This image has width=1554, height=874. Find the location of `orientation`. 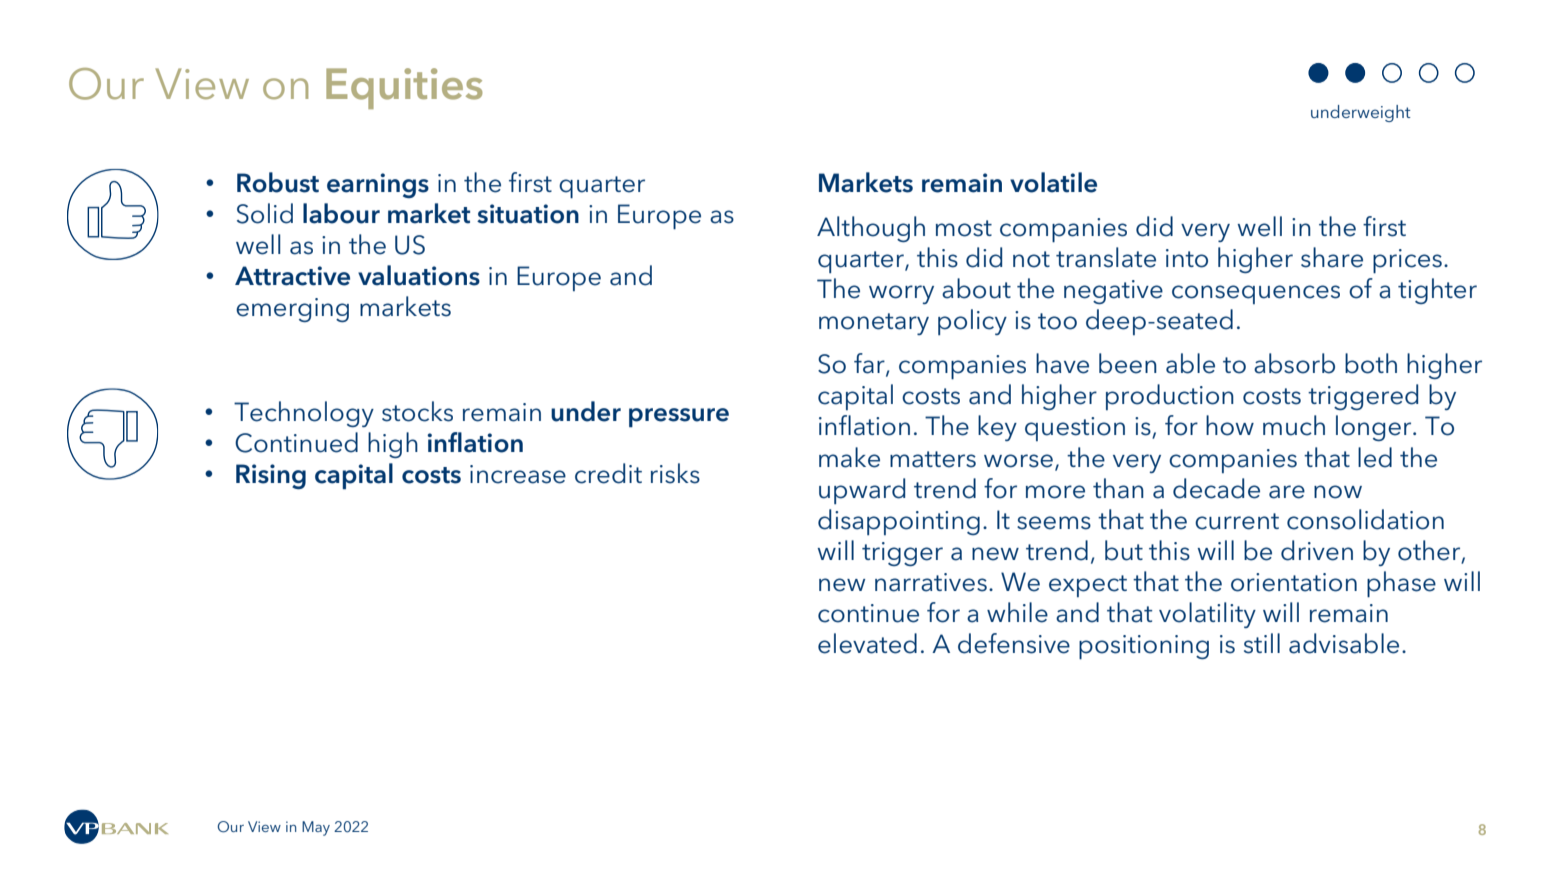

orientation is located at coordinates (1294, 582).
